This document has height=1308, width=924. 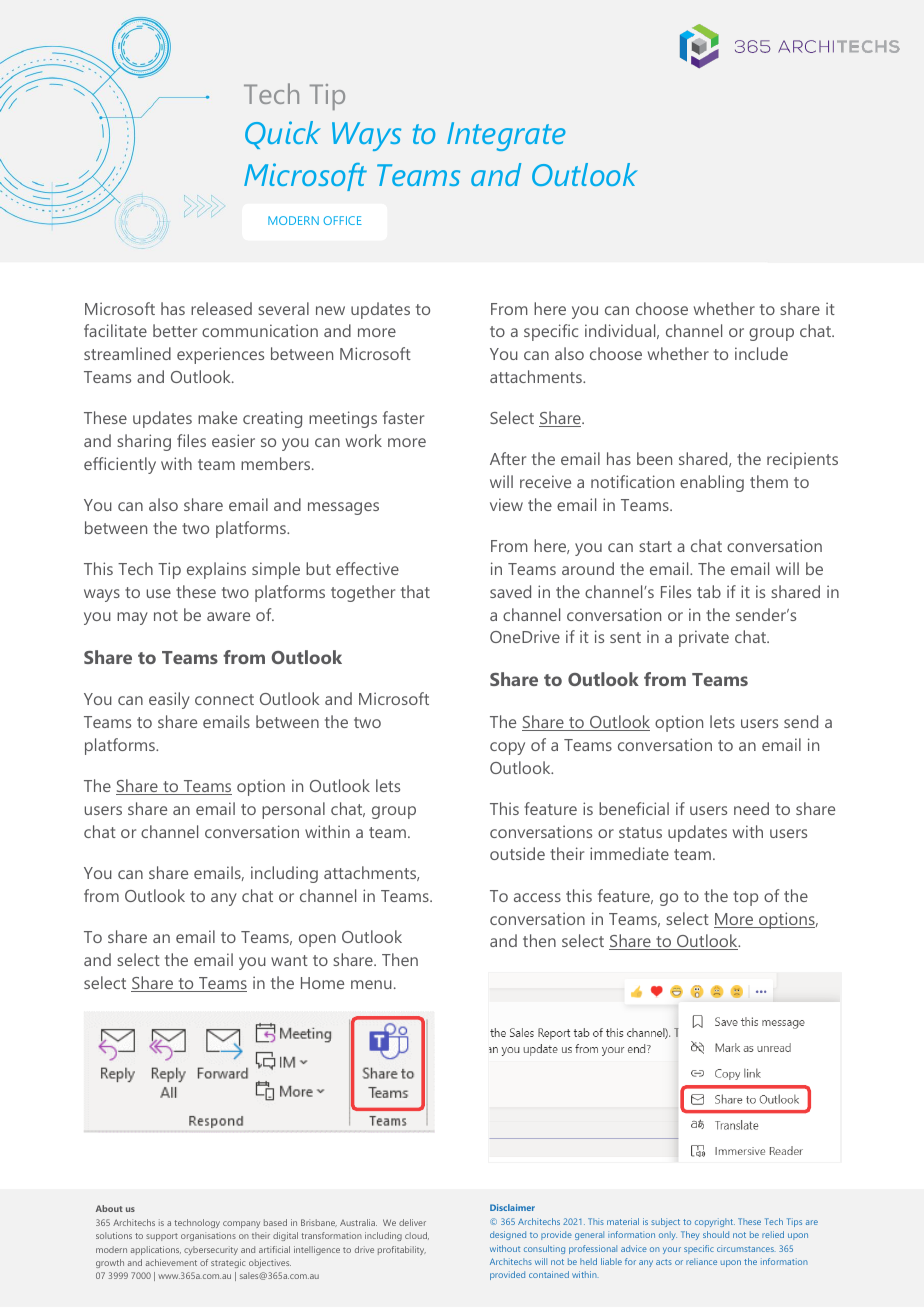 What do you see at coordinates (217, 417) in the document?
I see `make` at bounding box center [217, 417].
